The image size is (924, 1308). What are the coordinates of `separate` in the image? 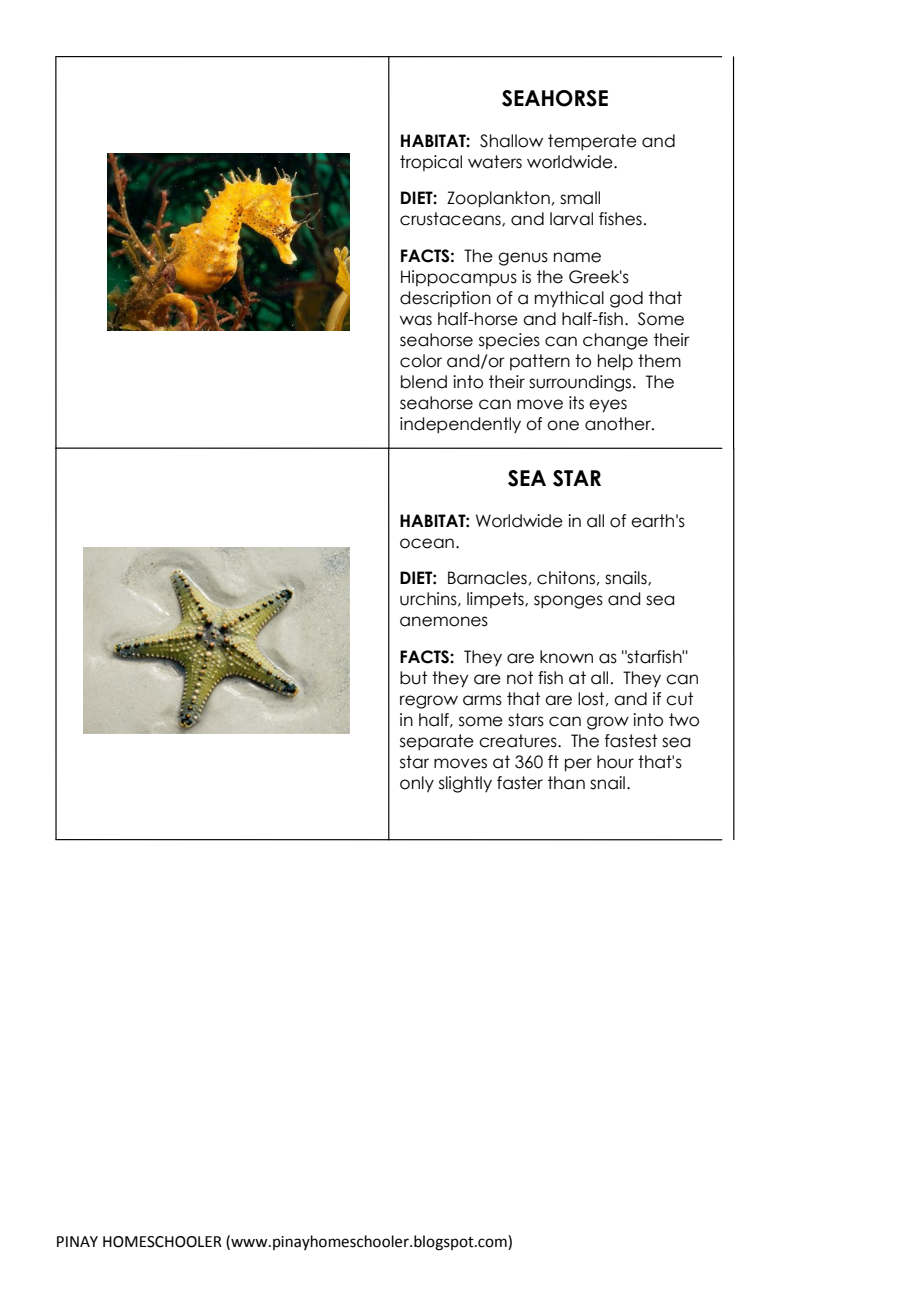 It's located at (437, 742).
